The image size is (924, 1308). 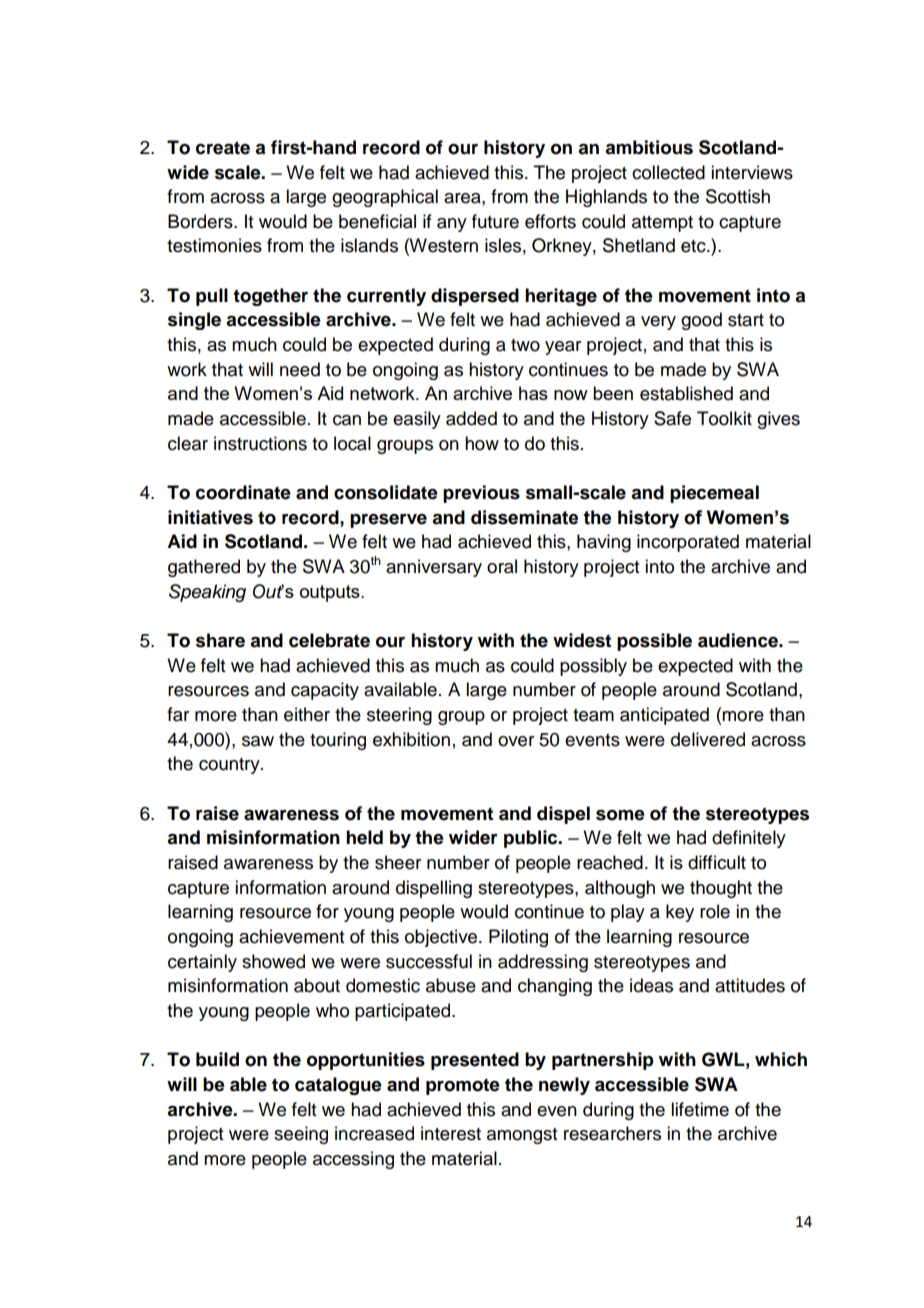 What do you see at coordinates (220, 640) in the screenshot?
I see `share` at bounding box center [220, 640].
